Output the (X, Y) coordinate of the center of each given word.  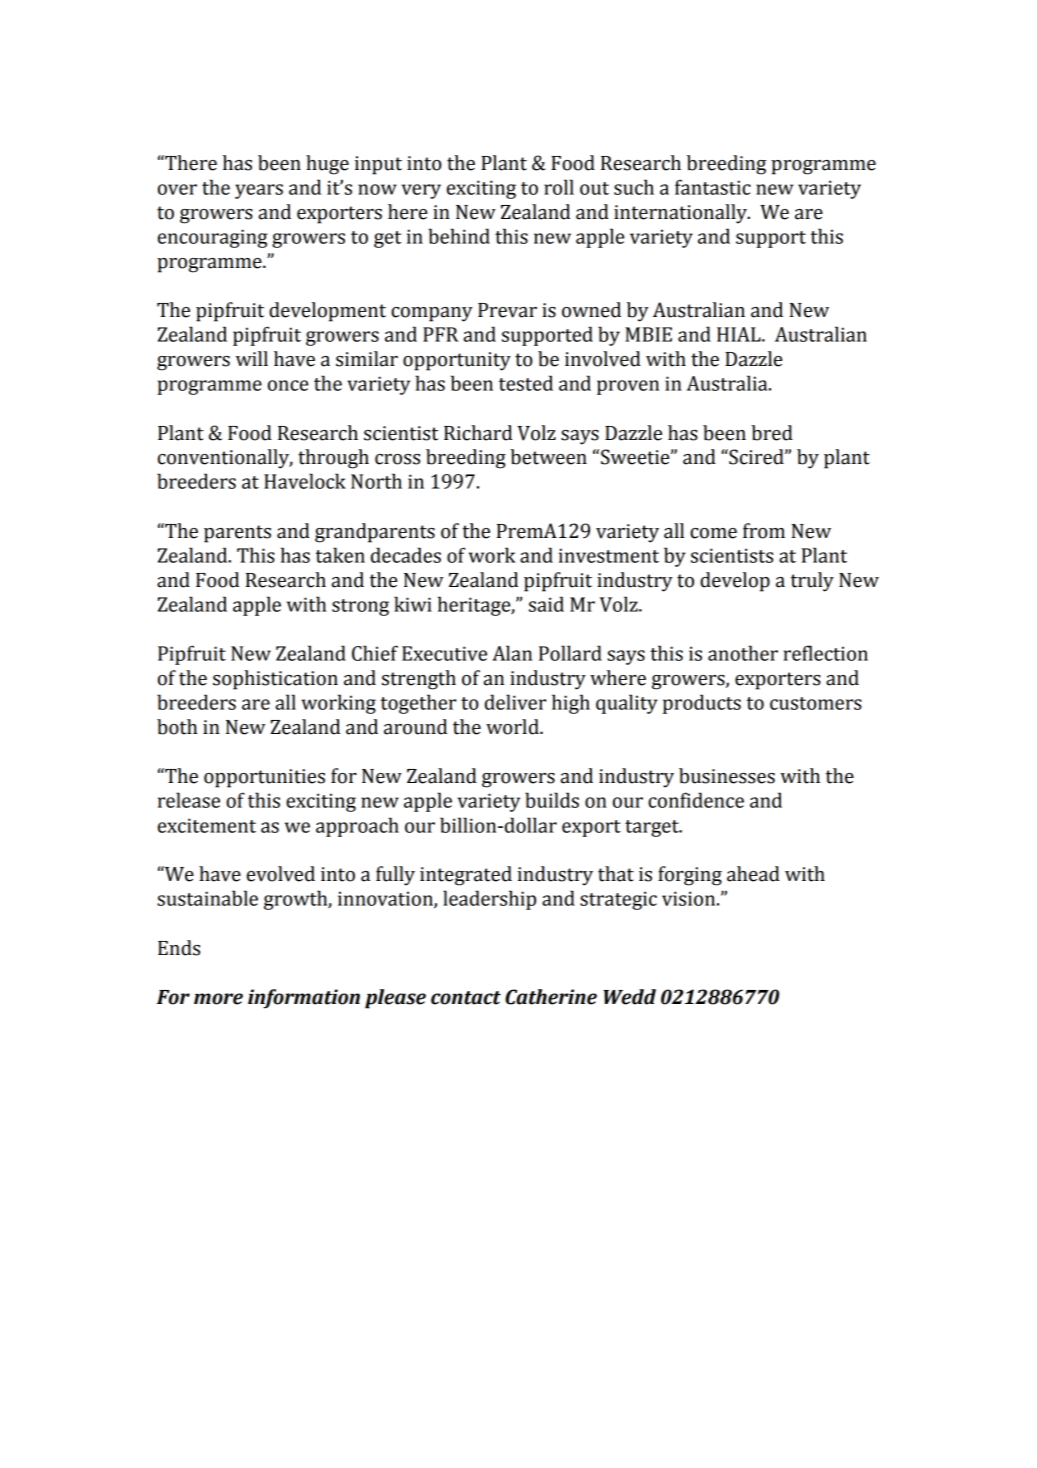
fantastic (713, 187)
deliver (515, 702)
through (333, 459)
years (259, 191)
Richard (478, 433)
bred (772, 433)
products (702, 704)
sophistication (275, 680)
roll (559, 187)
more (218, 999)
